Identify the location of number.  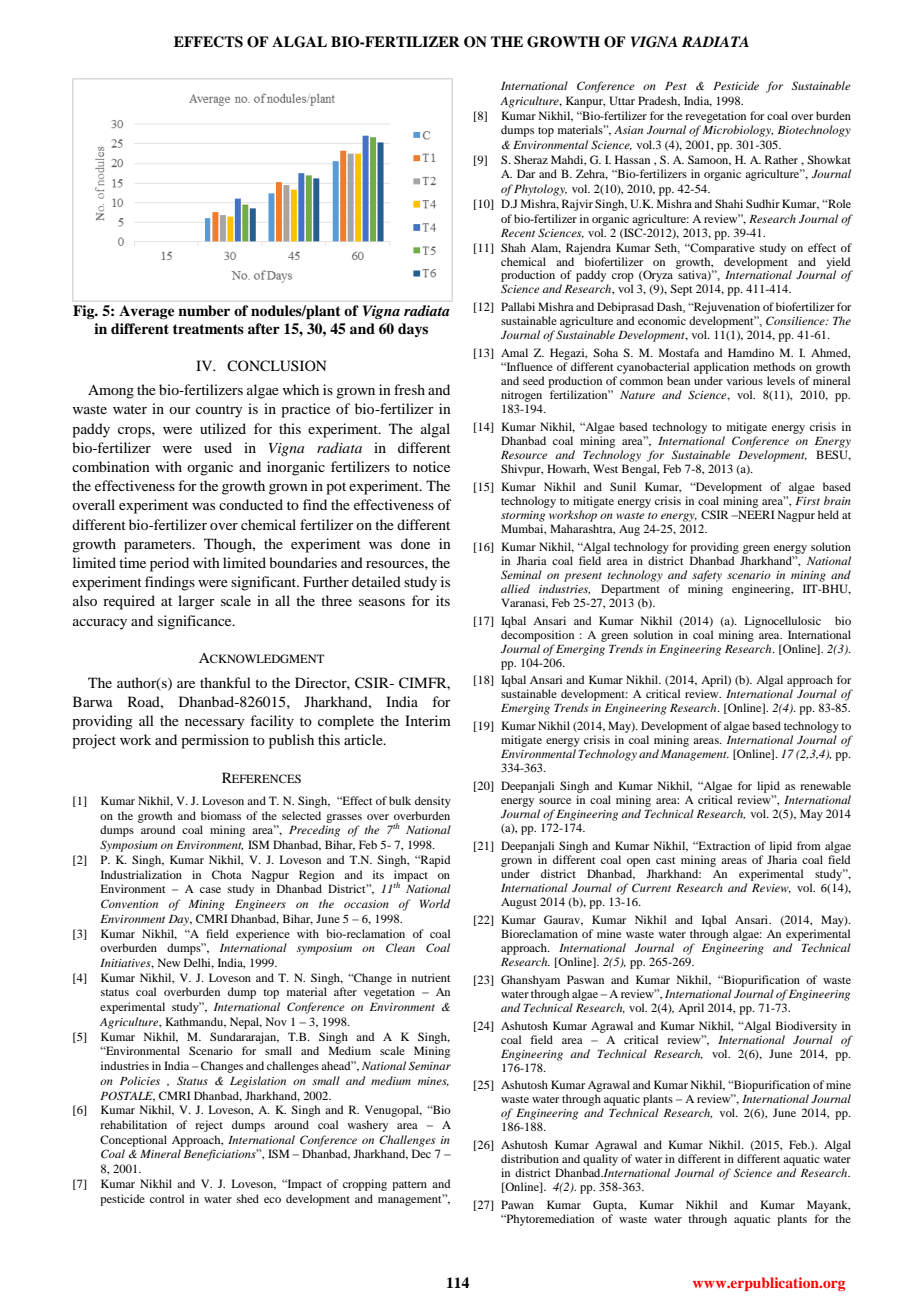
(204, 311).
